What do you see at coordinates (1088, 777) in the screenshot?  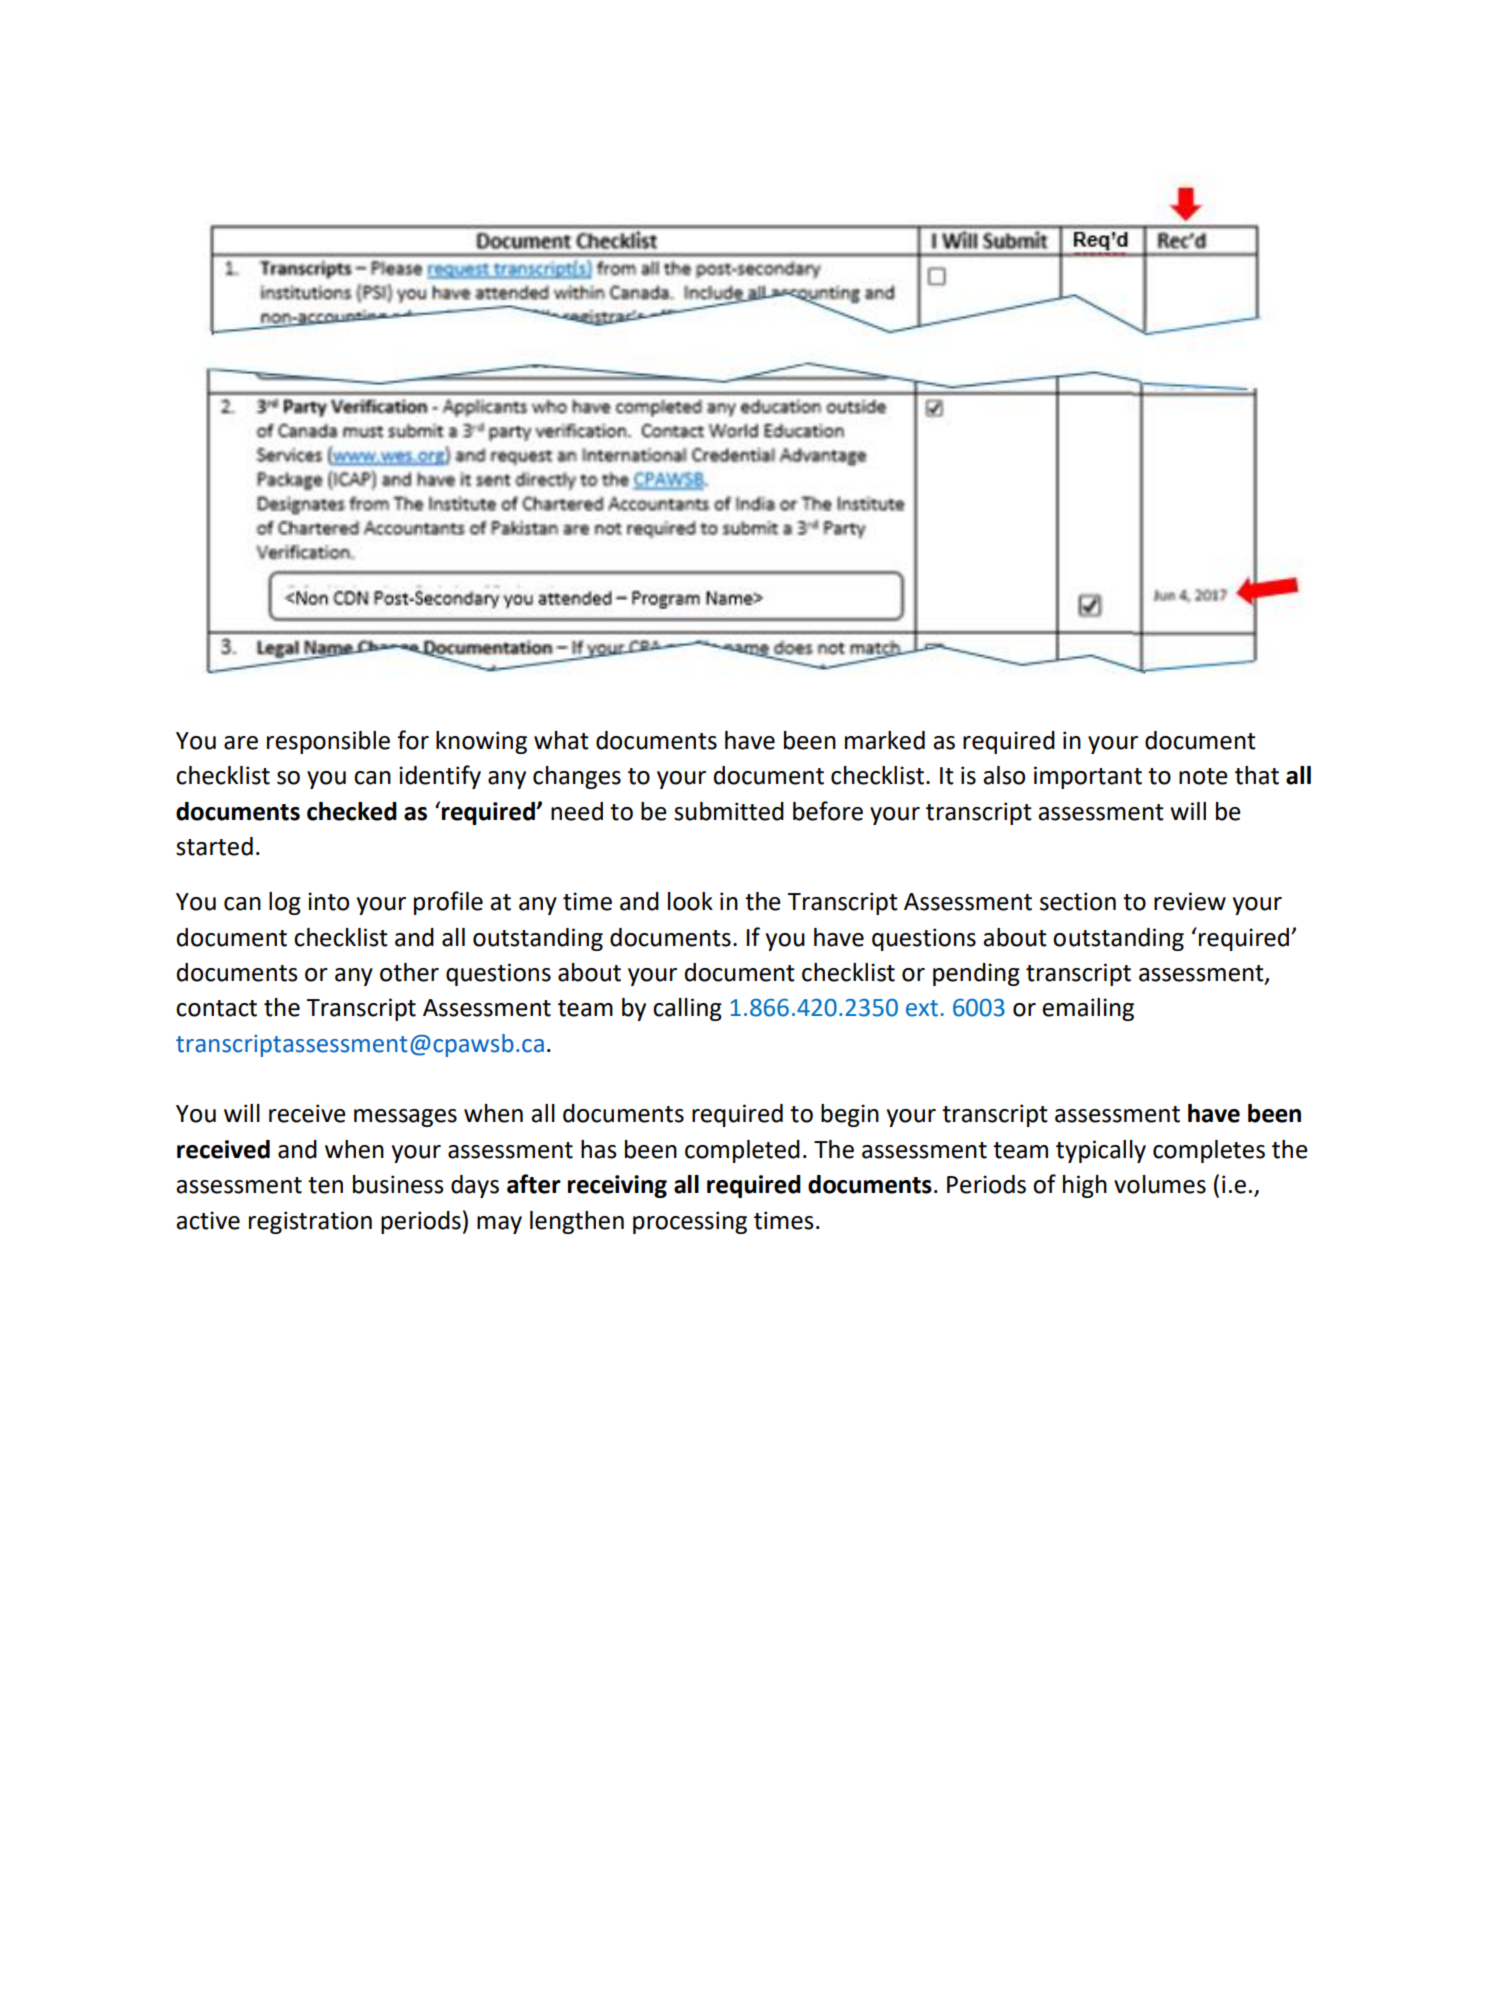 I see `important` at bounding box center [1088, 777].
